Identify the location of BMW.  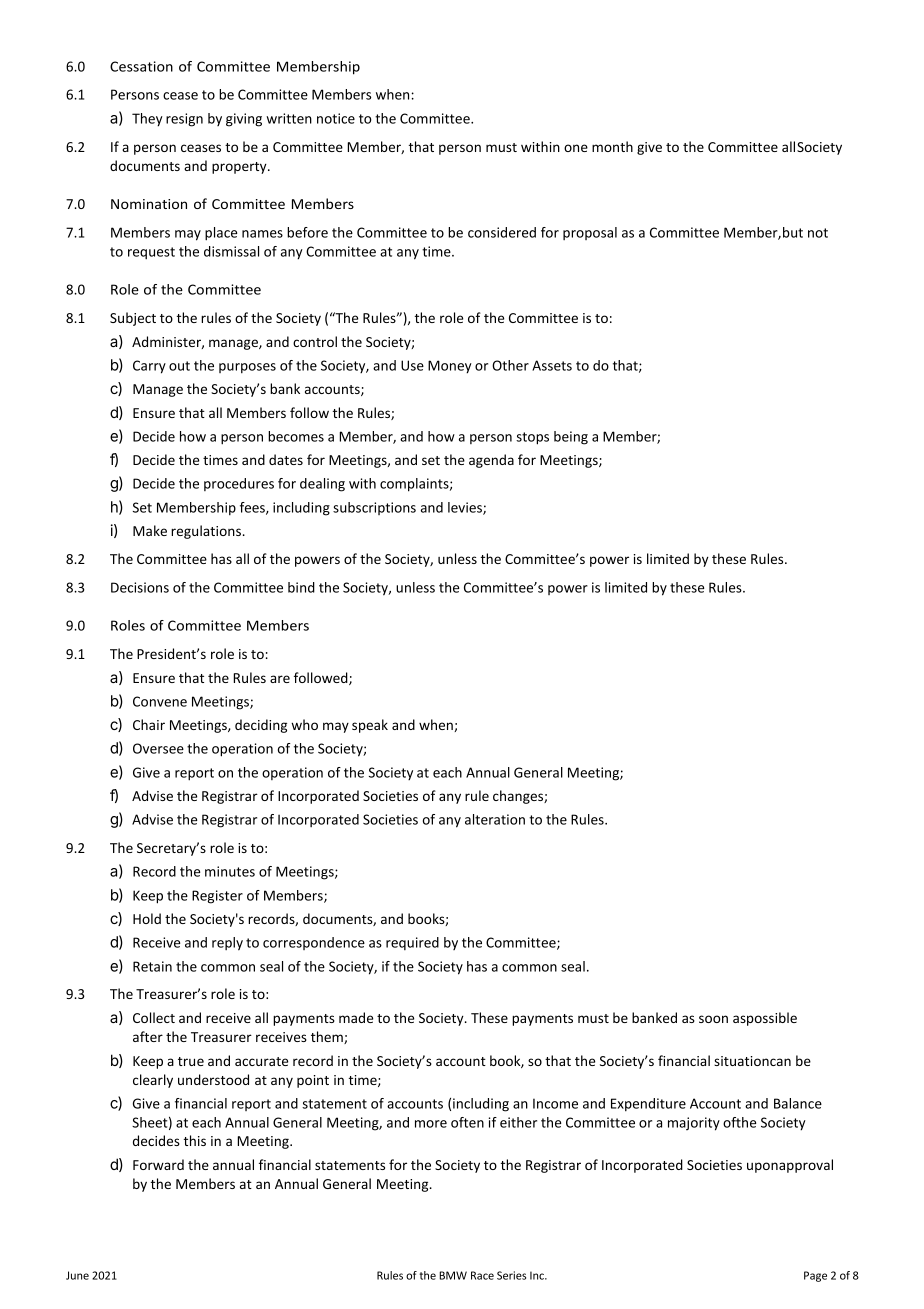
(453, 1275).
